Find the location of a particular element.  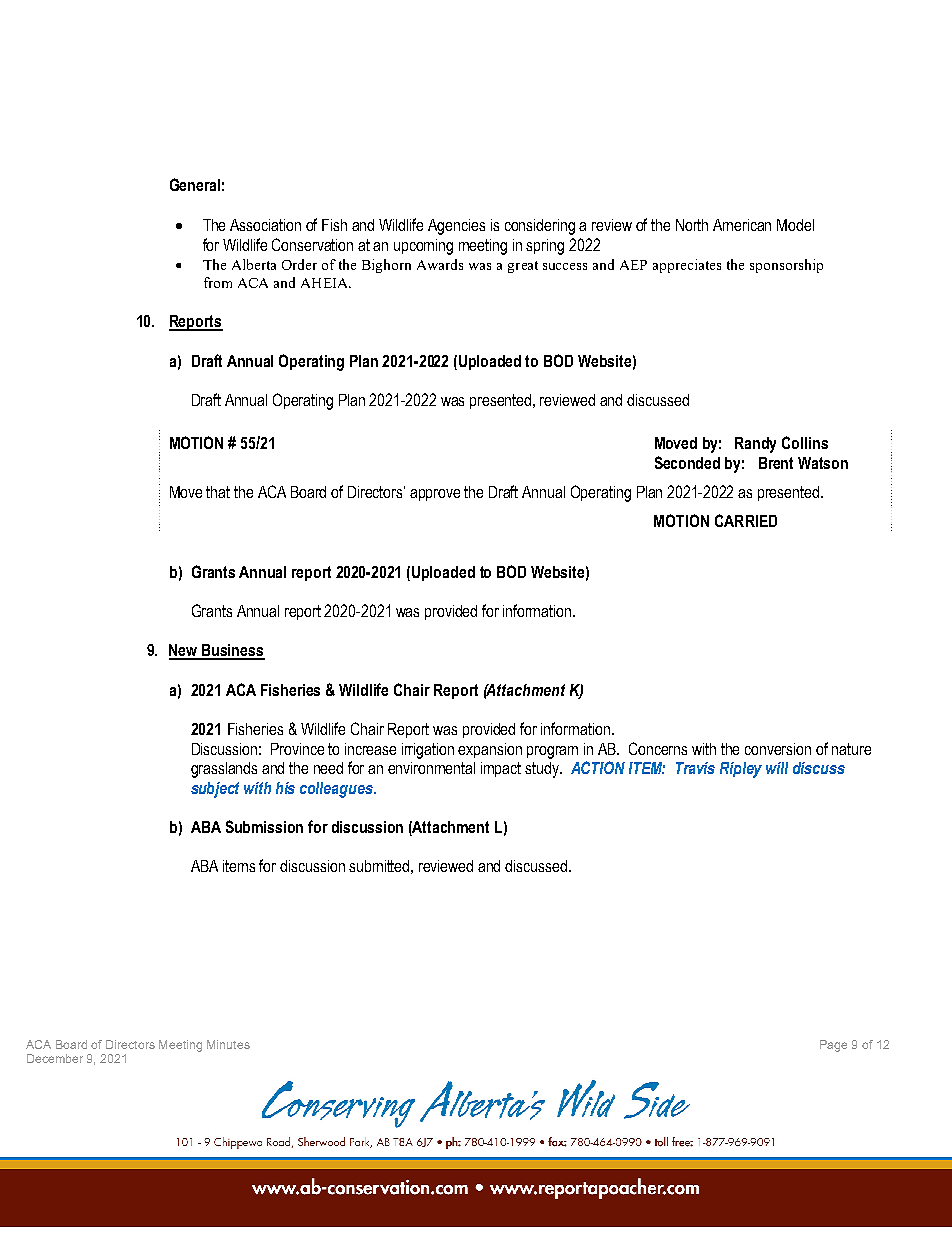

from is located at coordinates (218, 282).
